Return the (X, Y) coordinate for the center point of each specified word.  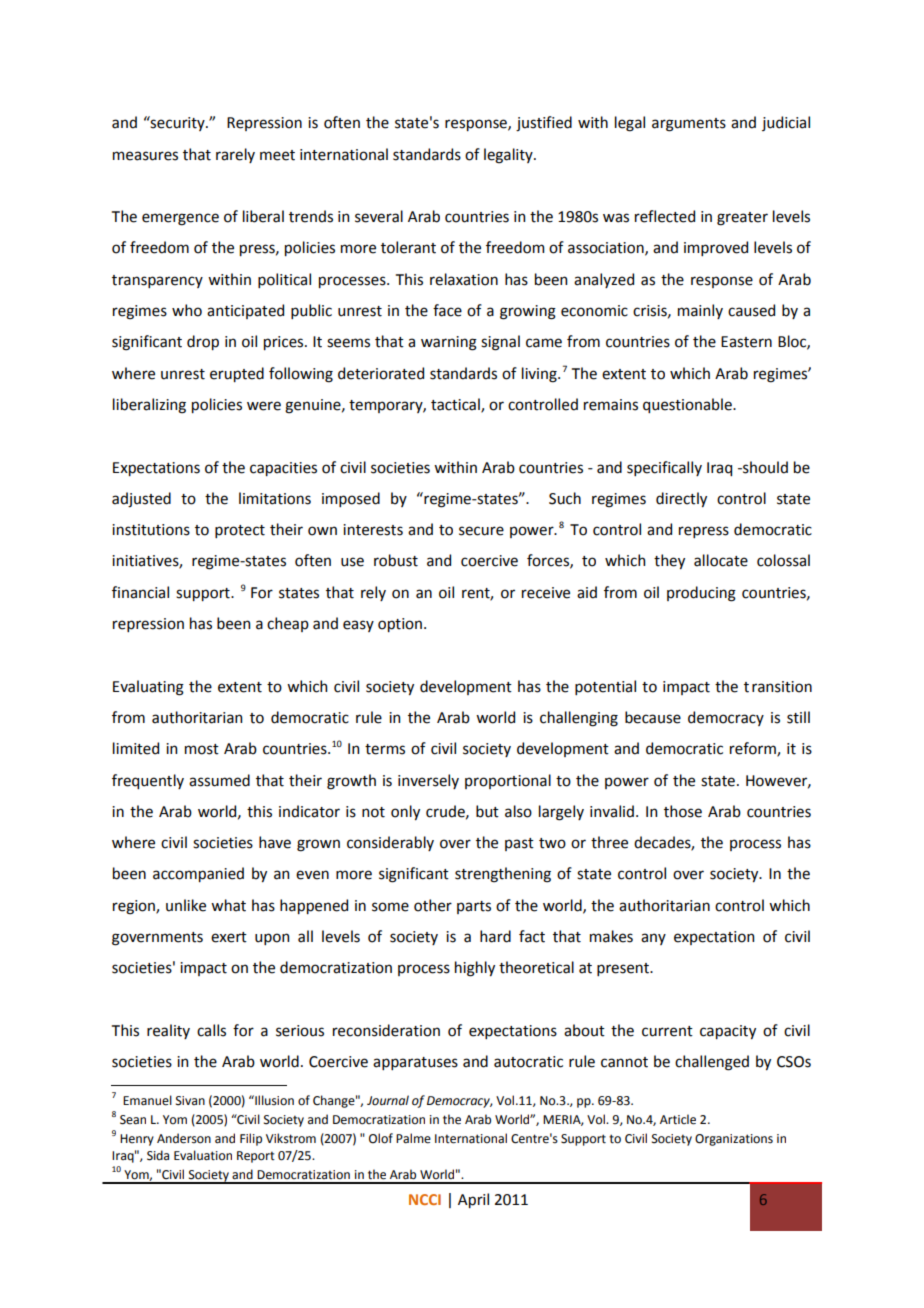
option (400, 625)
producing (701, 594)
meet (277, 155)
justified (544, 124)
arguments (689, 125)
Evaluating (148, 688)
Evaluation (203, 1155)
